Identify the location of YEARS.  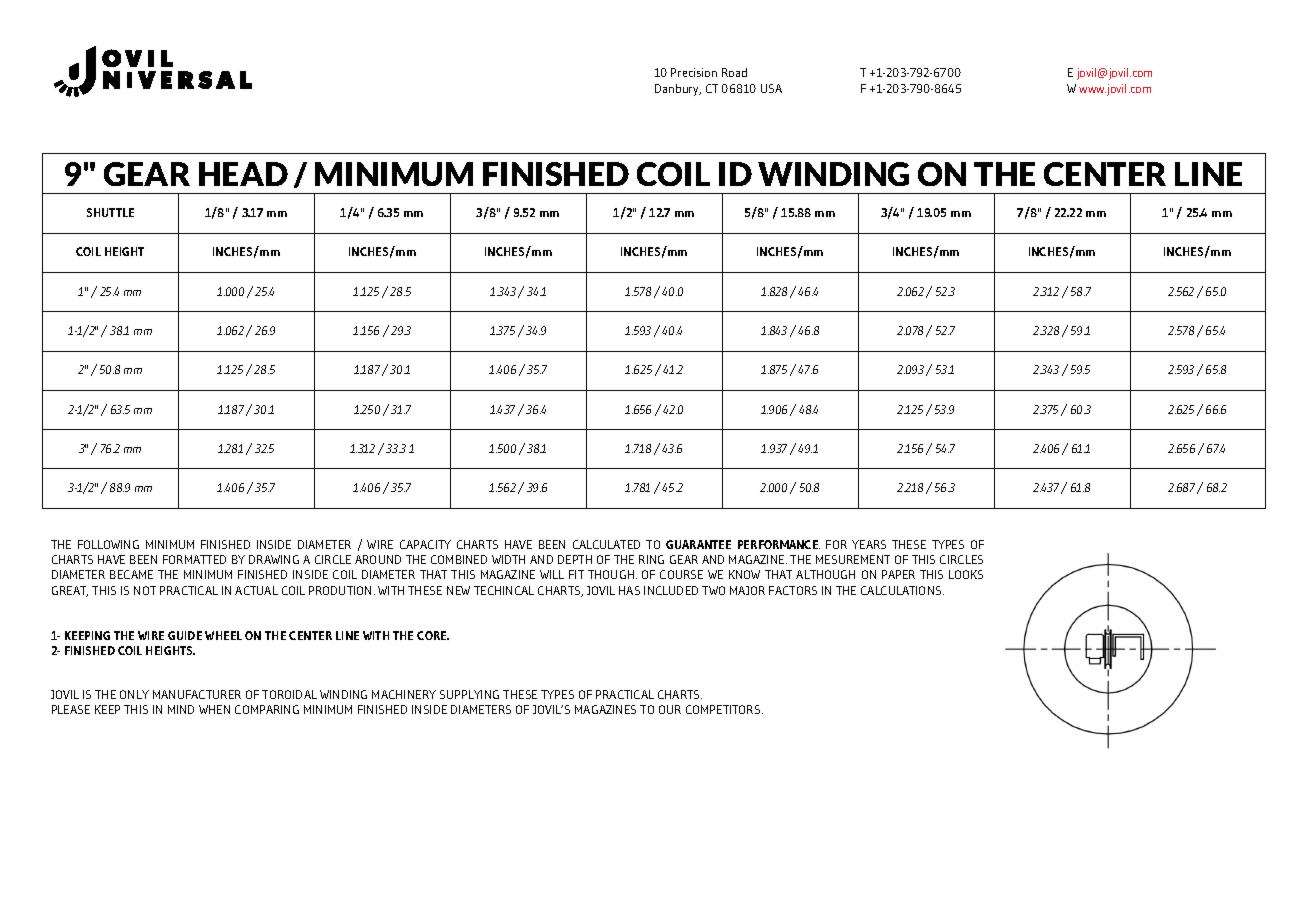
(869, 544).
